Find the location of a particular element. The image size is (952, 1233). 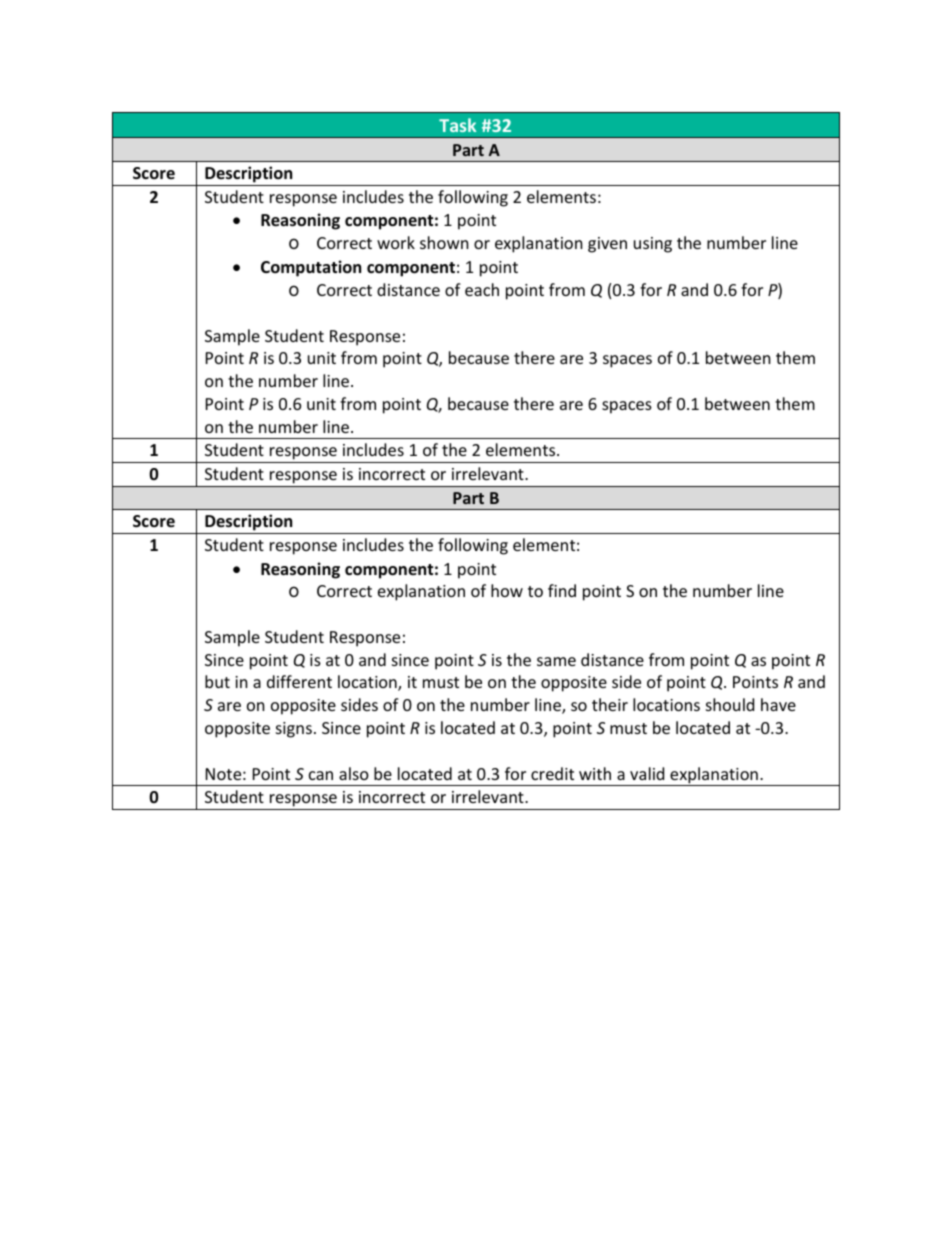

valid is located at coordinates (647, 773).
